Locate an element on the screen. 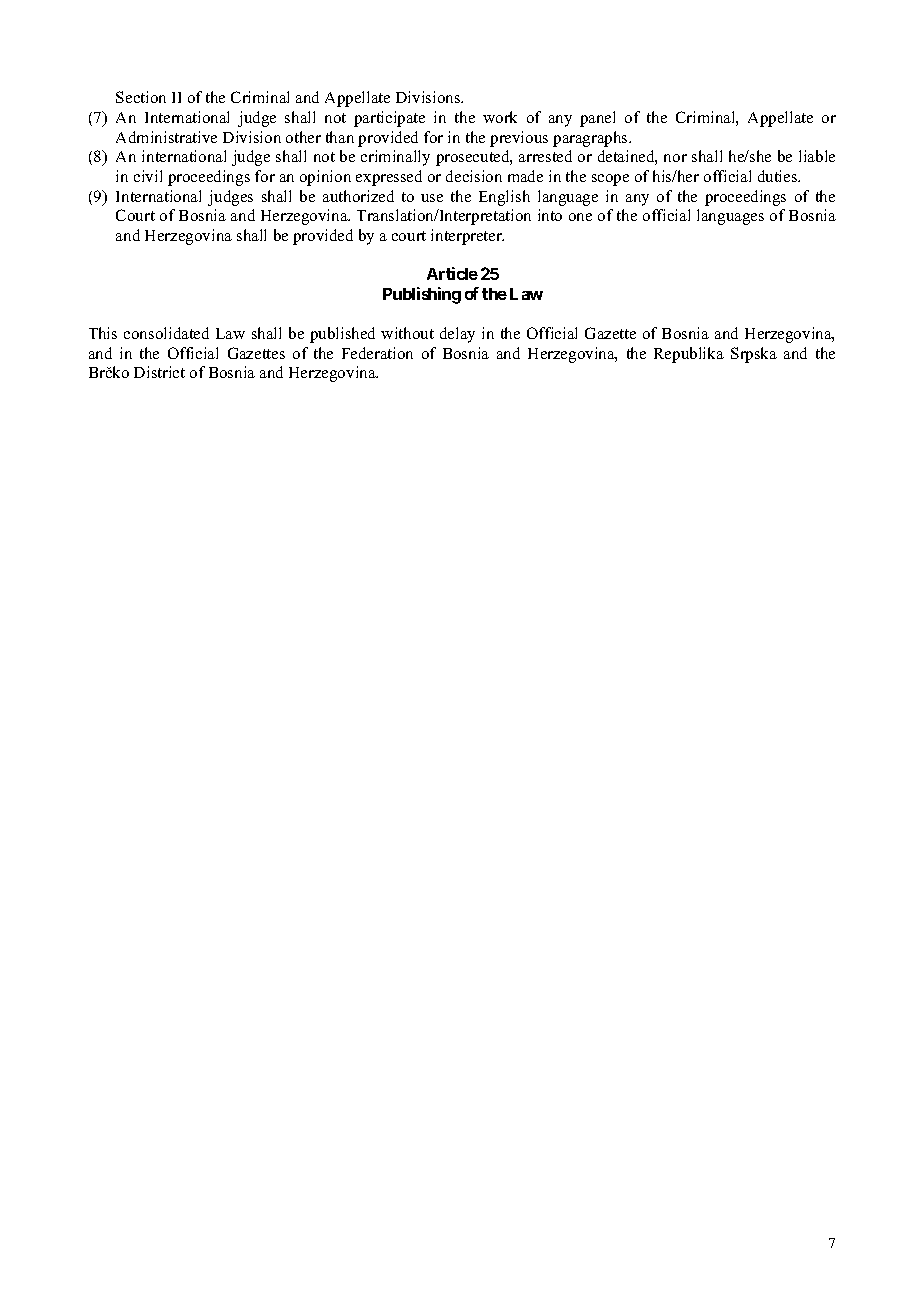  authorized is located at coordinates (358, 196).
